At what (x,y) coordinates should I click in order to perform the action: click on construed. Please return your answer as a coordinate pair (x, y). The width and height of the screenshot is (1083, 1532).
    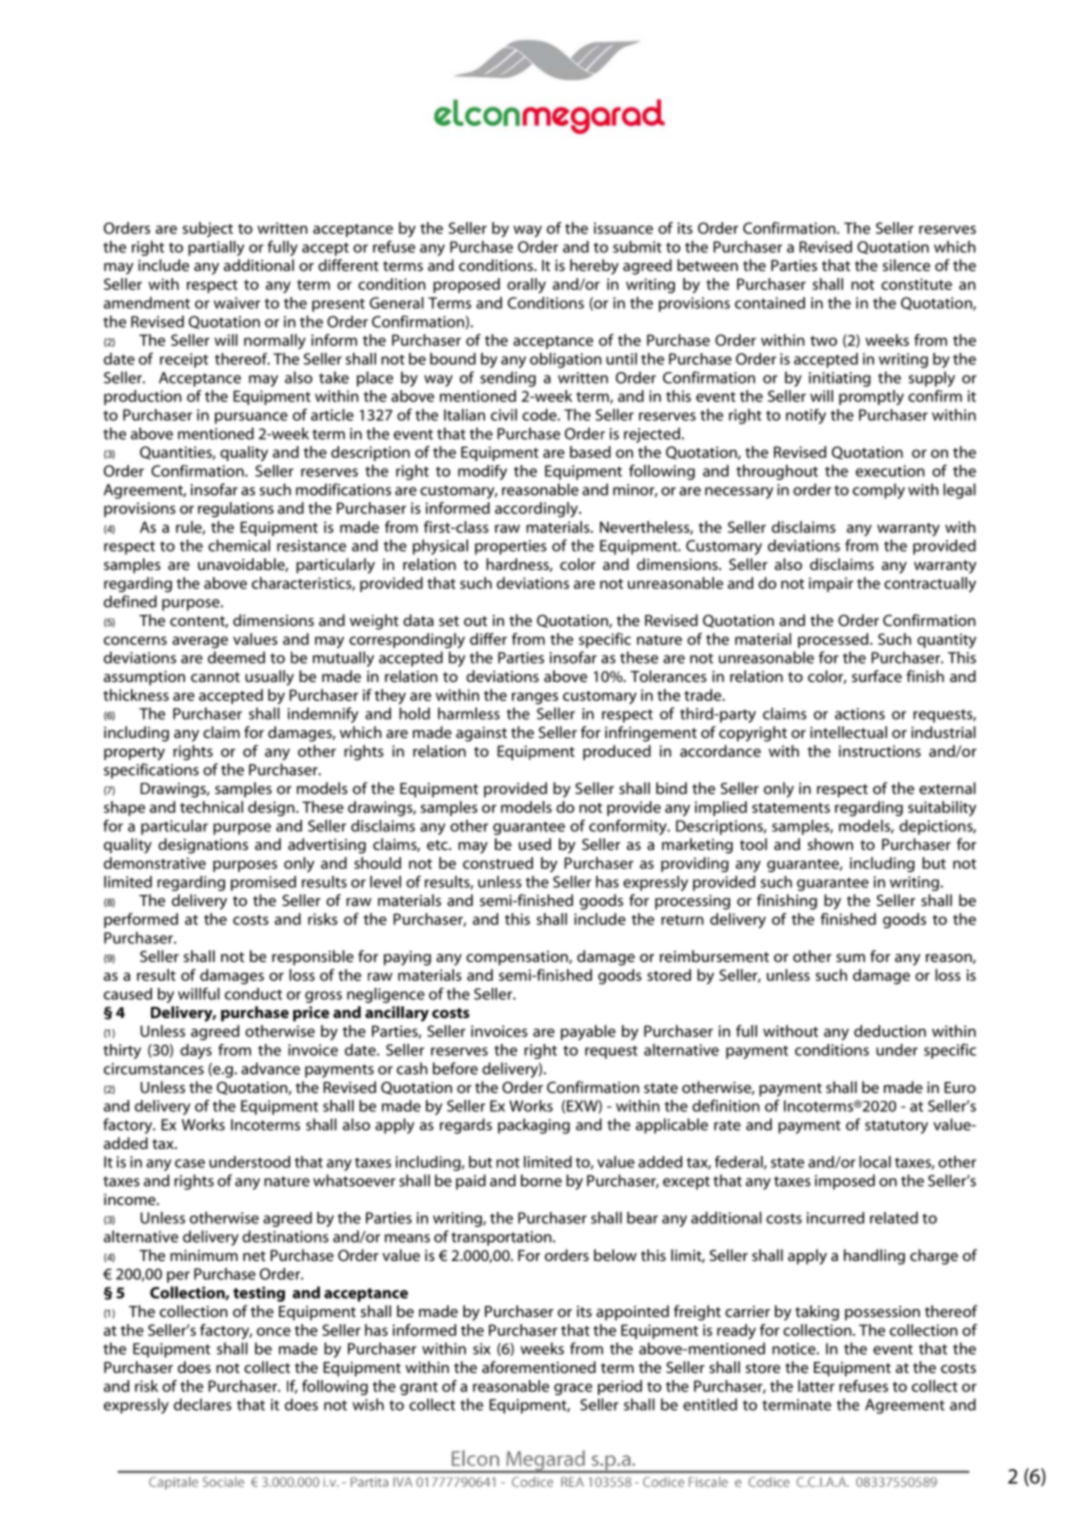
    Looking at the image, I should click on (498, 863).
